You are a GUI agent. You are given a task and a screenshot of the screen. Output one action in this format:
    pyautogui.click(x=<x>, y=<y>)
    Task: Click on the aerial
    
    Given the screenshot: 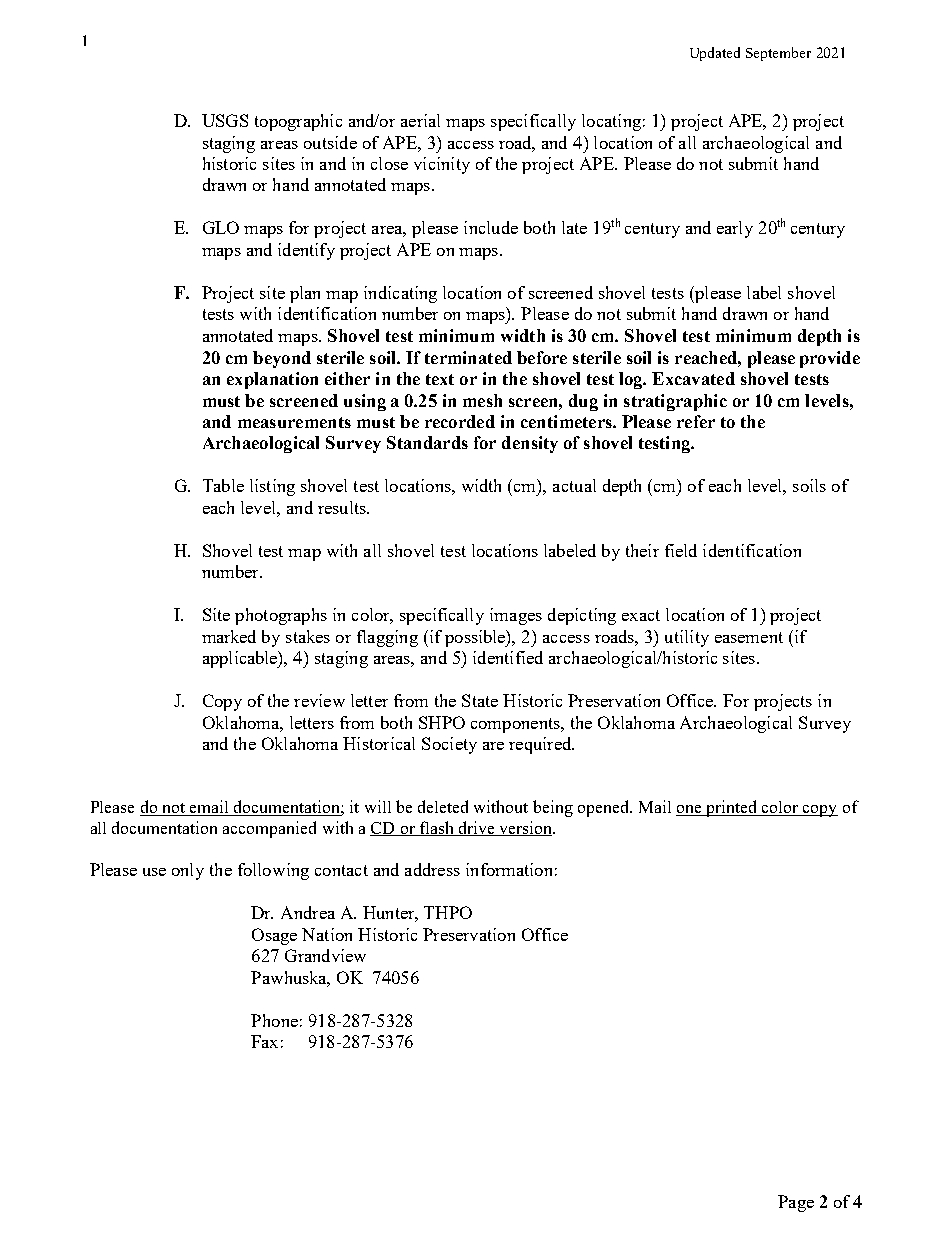 What is the action you would take?
    pyautogui.click(x=420, y=120)
